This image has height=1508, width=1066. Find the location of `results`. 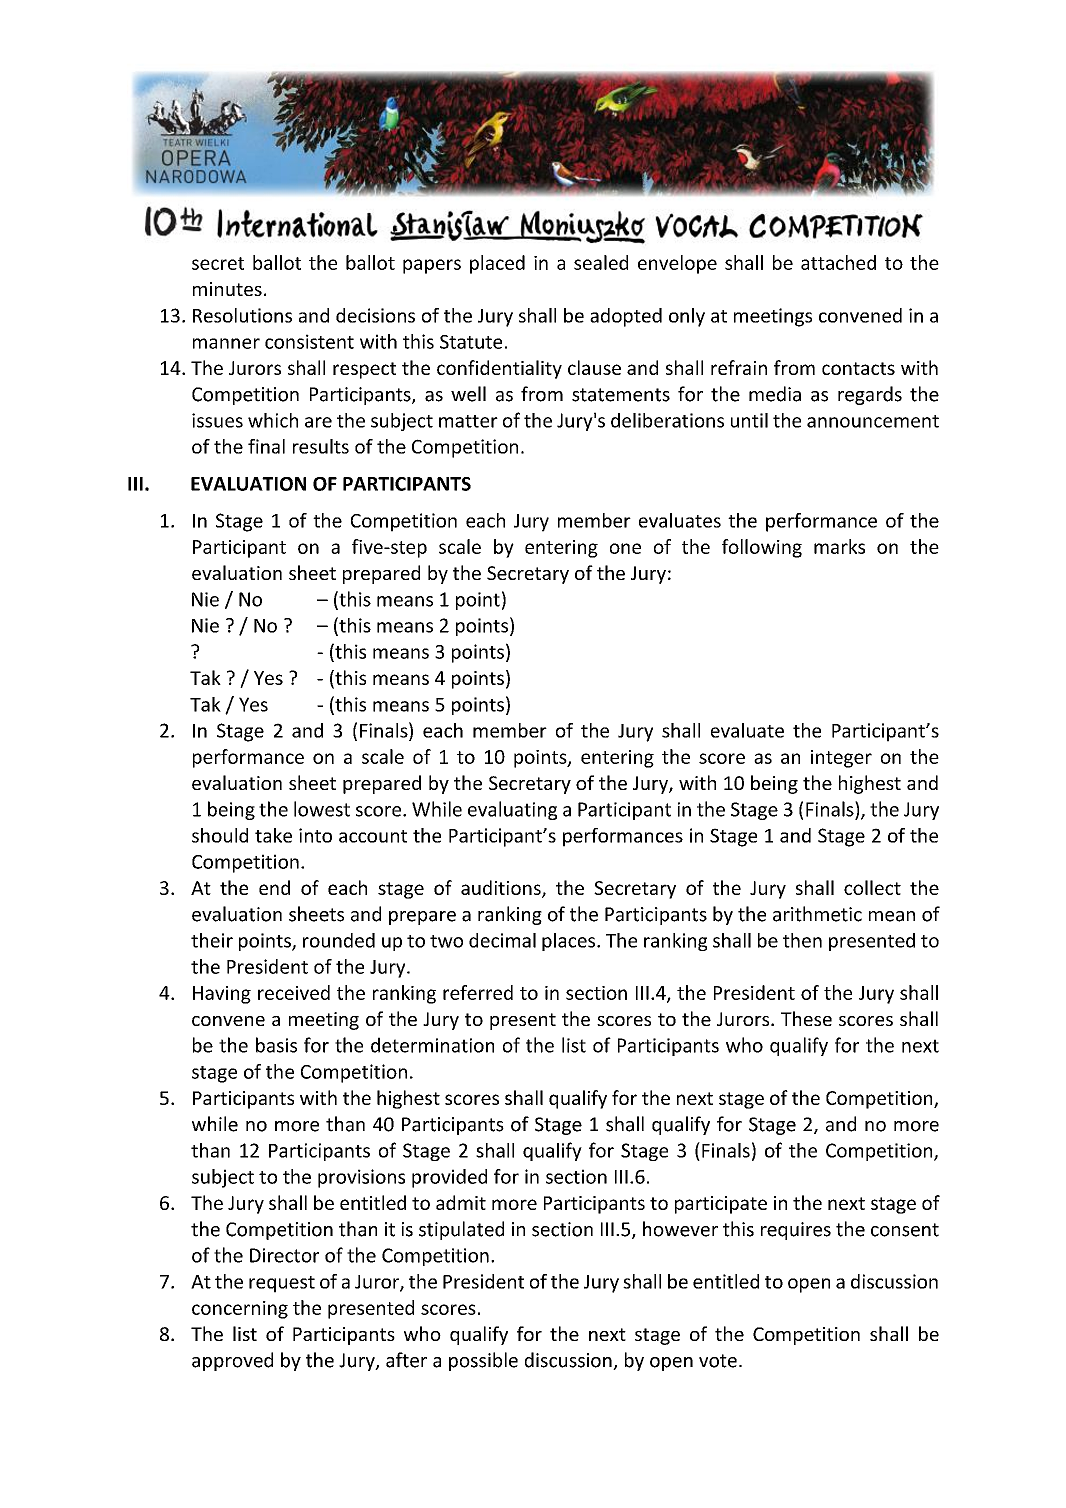

results is located at coordinates (321, 446).
